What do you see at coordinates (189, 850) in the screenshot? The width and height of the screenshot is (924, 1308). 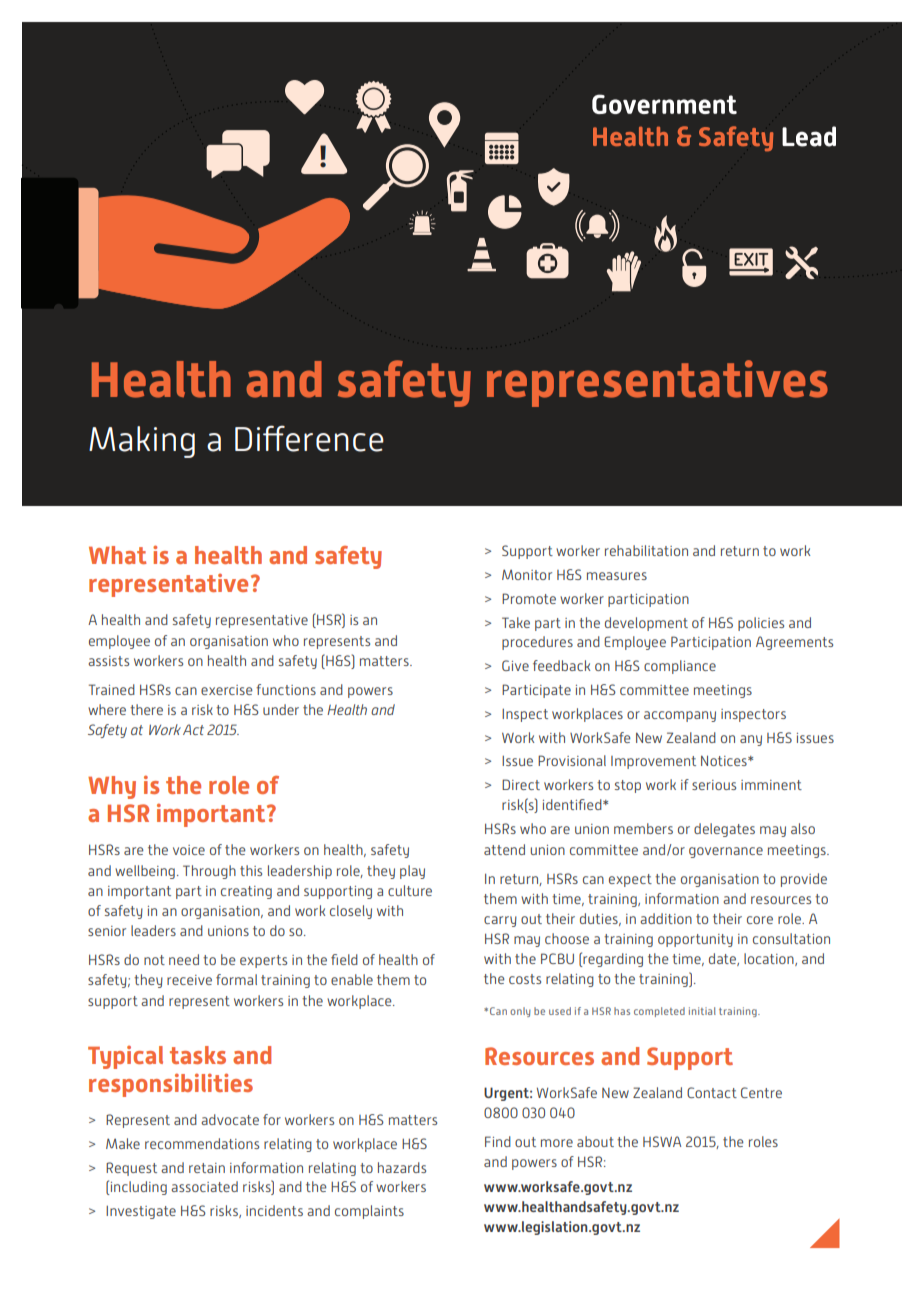 I see `voice` at bounding box center [189, 850].
